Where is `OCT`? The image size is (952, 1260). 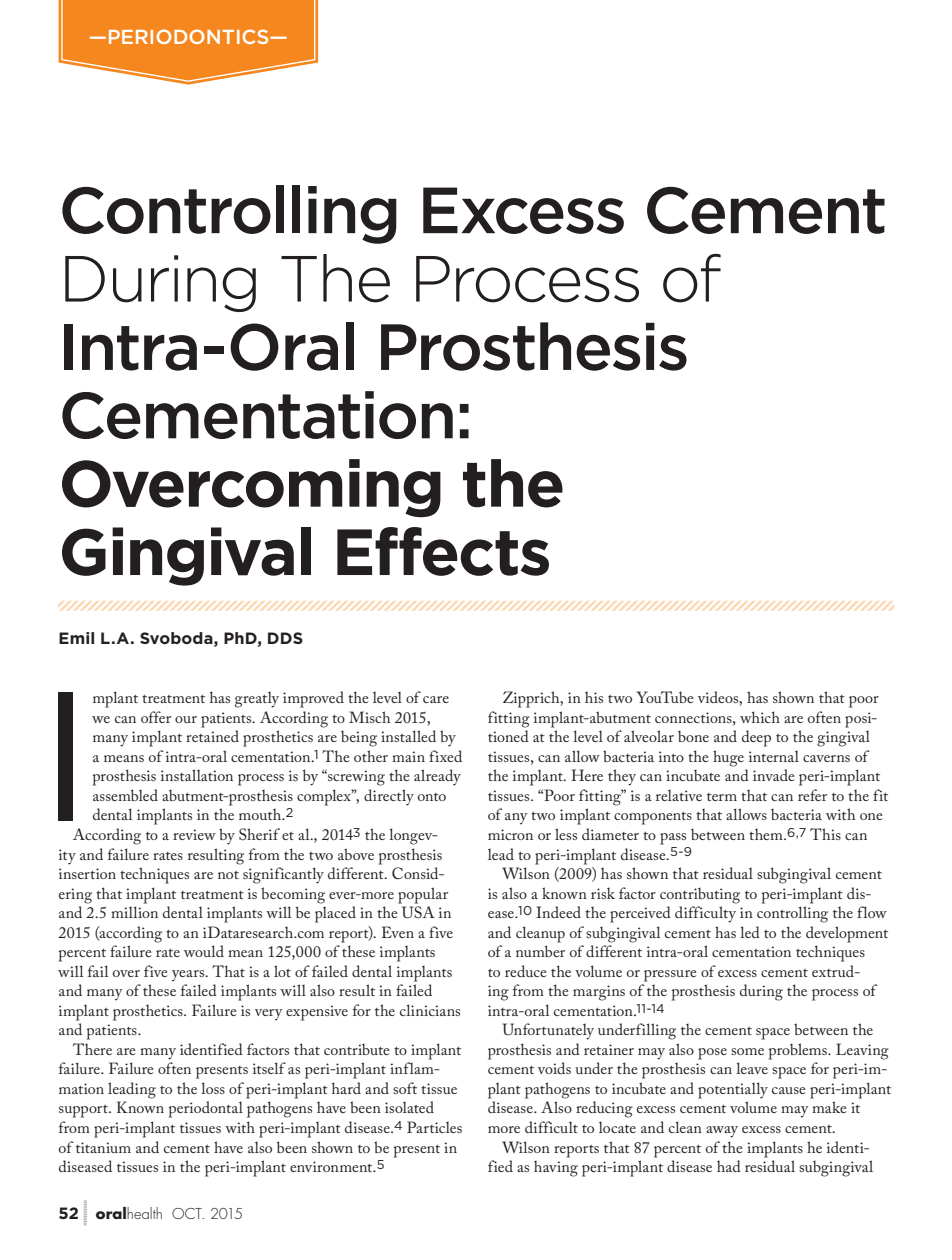
OCT is located at coordinates (188, 1213).
